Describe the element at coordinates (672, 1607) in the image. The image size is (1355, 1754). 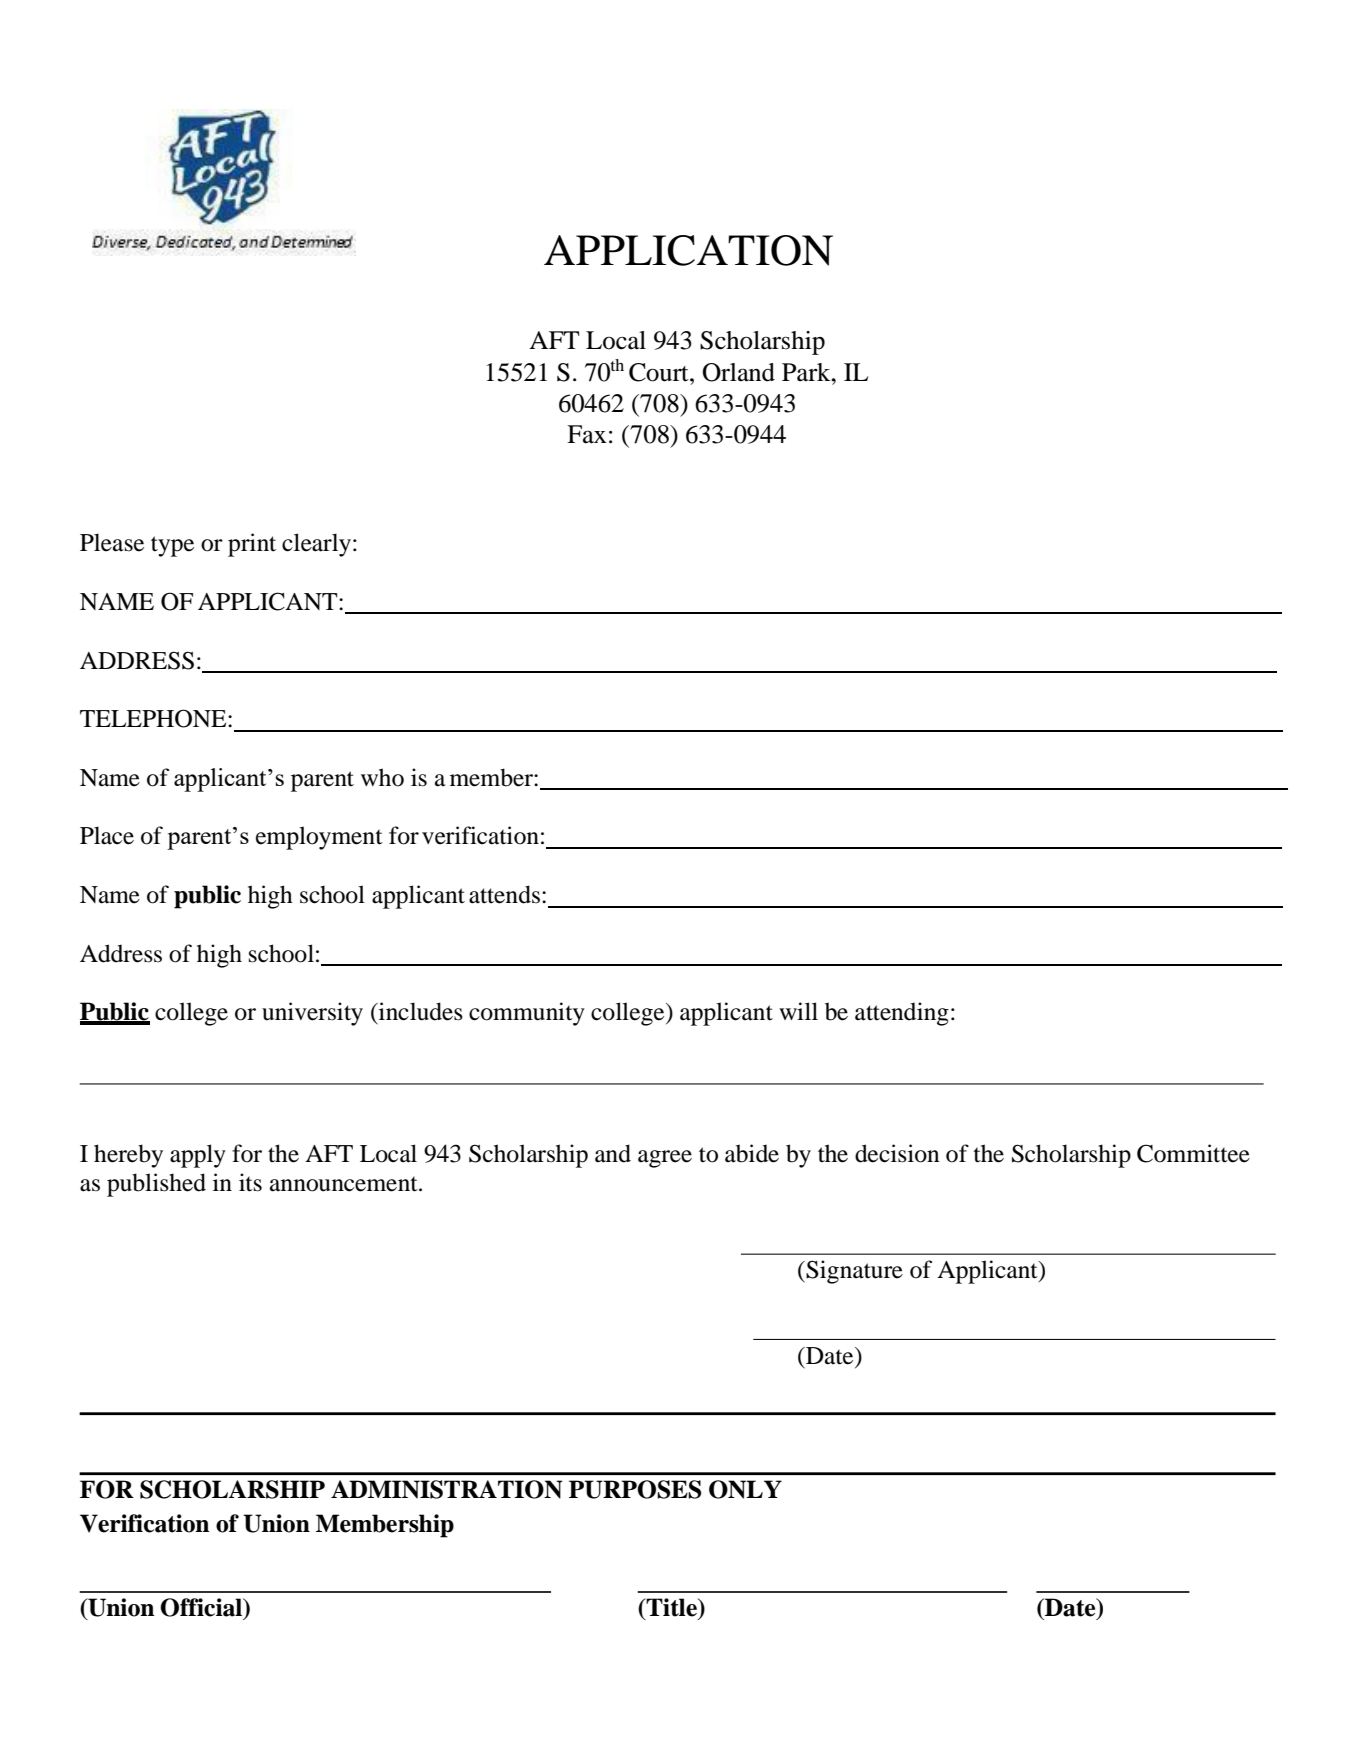
I see `Title` at that location.
